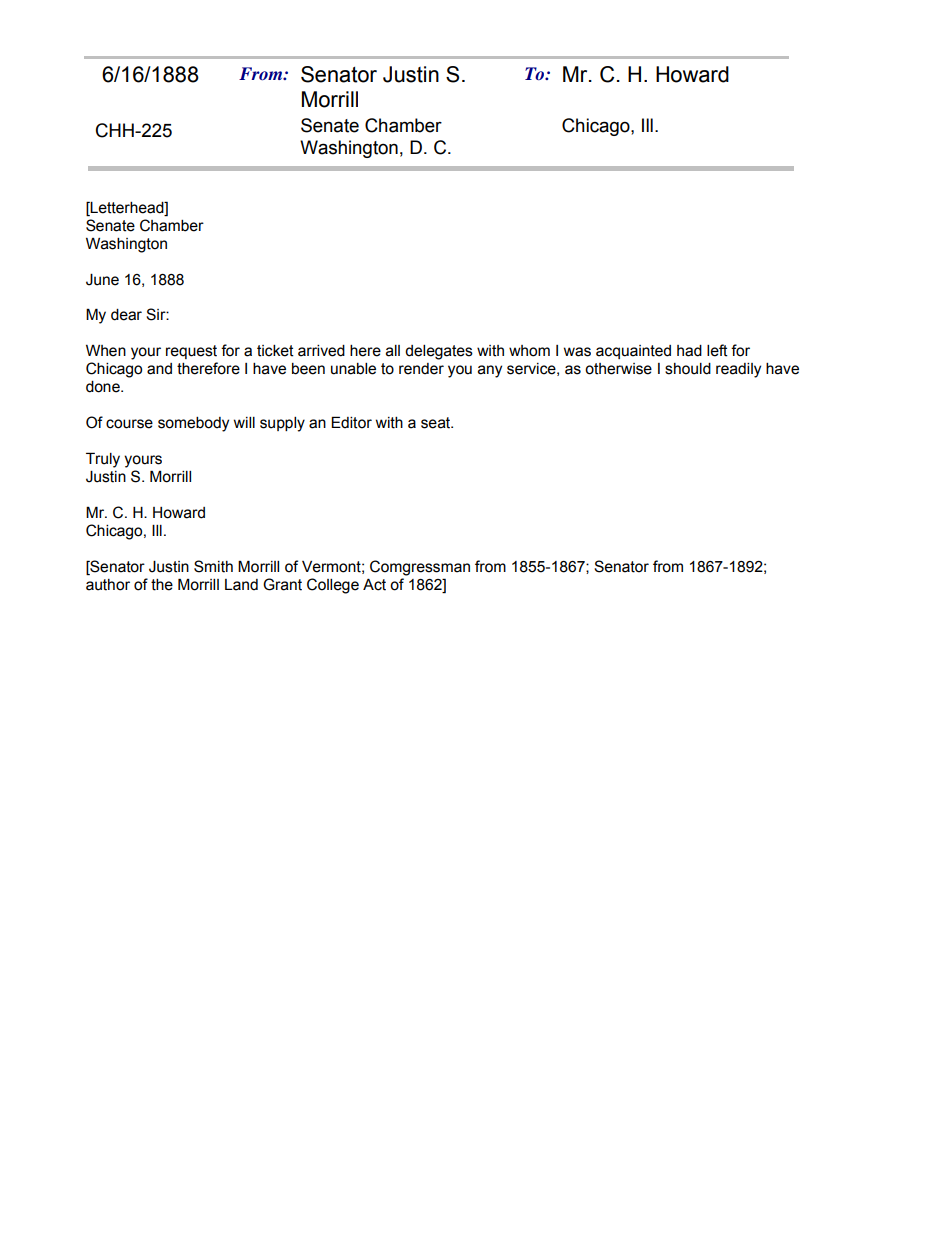 The image size is (952, 1233). I want to click on all, so click(393, 351).
